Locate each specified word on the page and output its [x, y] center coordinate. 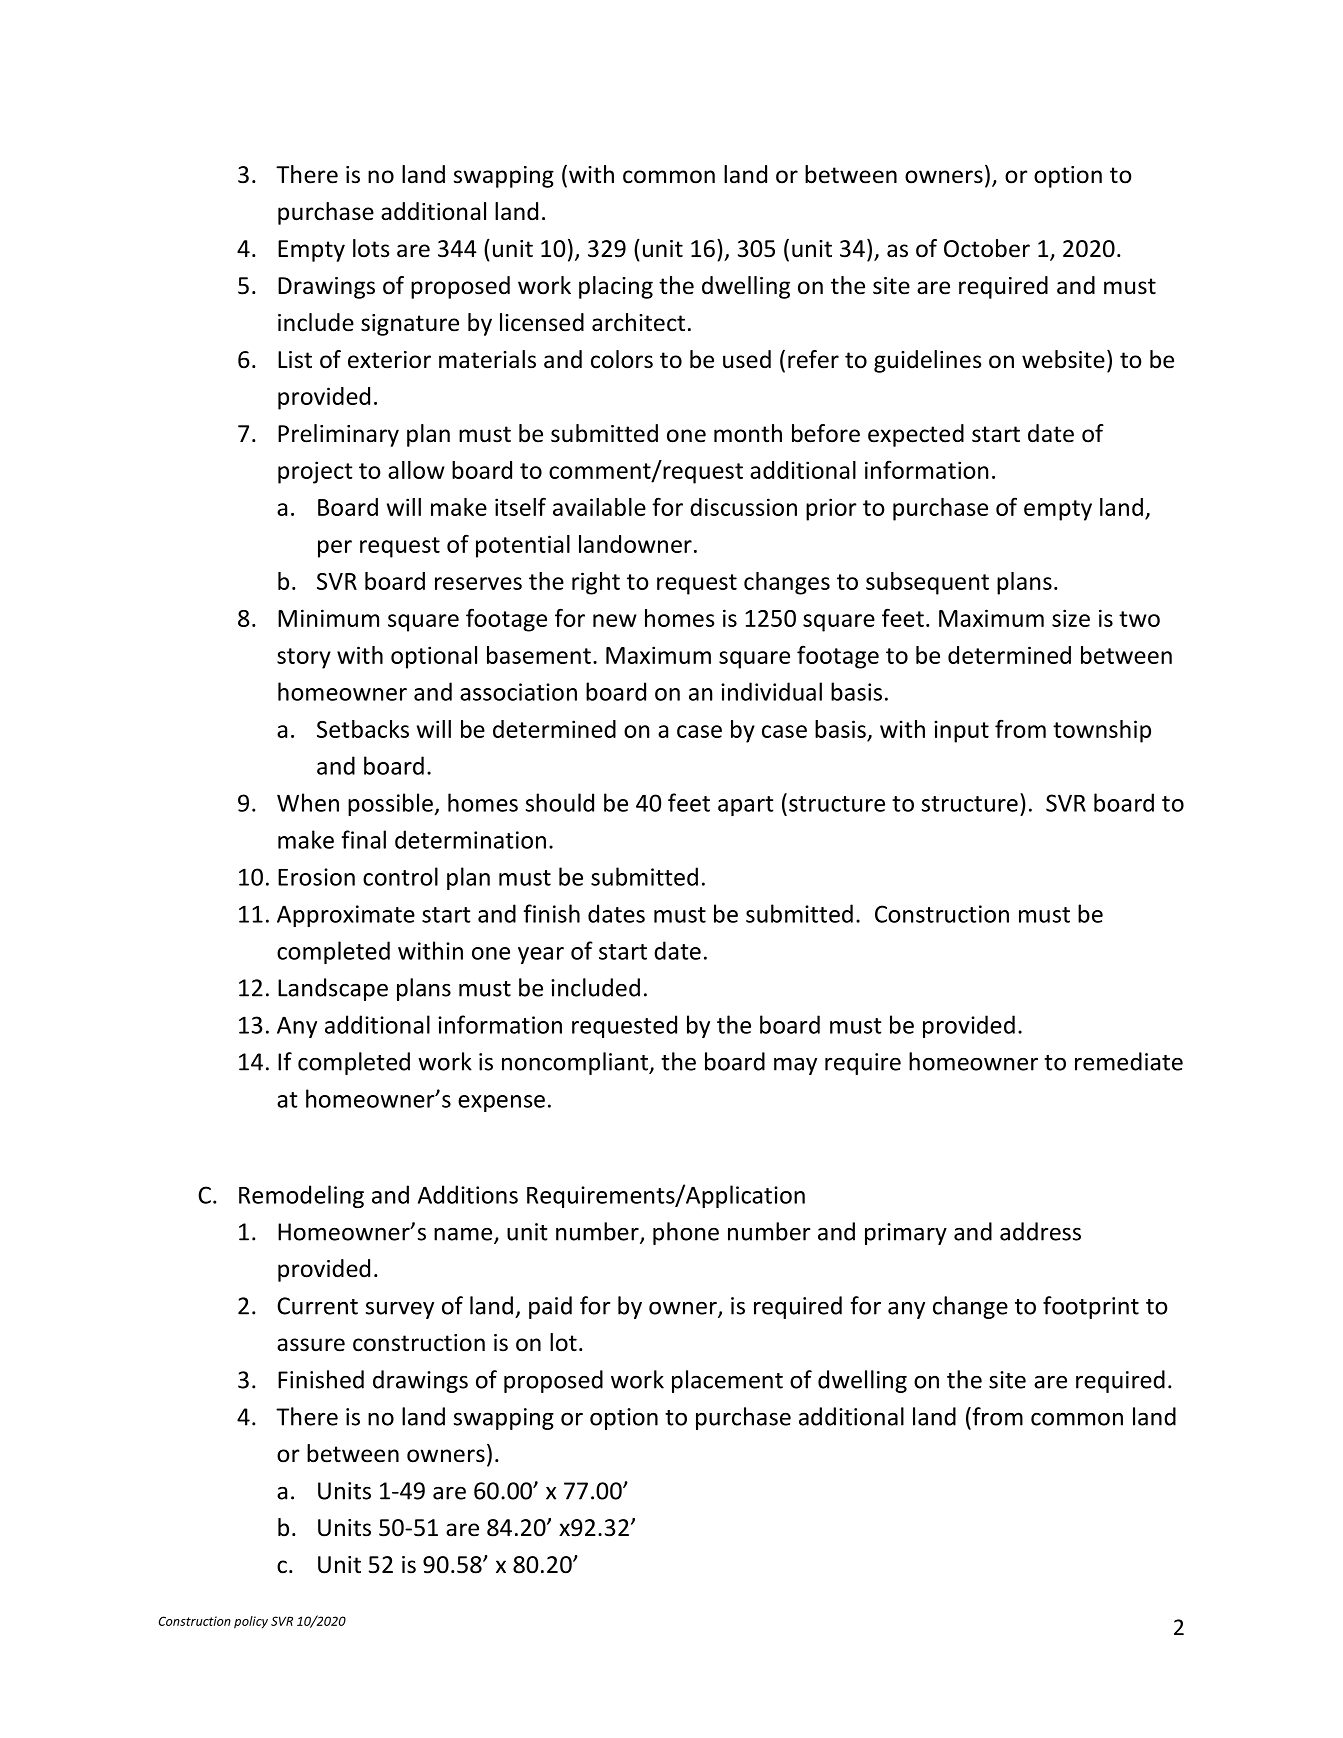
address [1040, 1231]
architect [638, 322]
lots [371, 248]
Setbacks [363, 729]
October [987, 248]
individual [771, 691]
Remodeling [301, 1196]
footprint [1091, 1307]
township [1102, 731]
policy [251, 1622]
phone [686, 1233]
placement [727, 1381]
